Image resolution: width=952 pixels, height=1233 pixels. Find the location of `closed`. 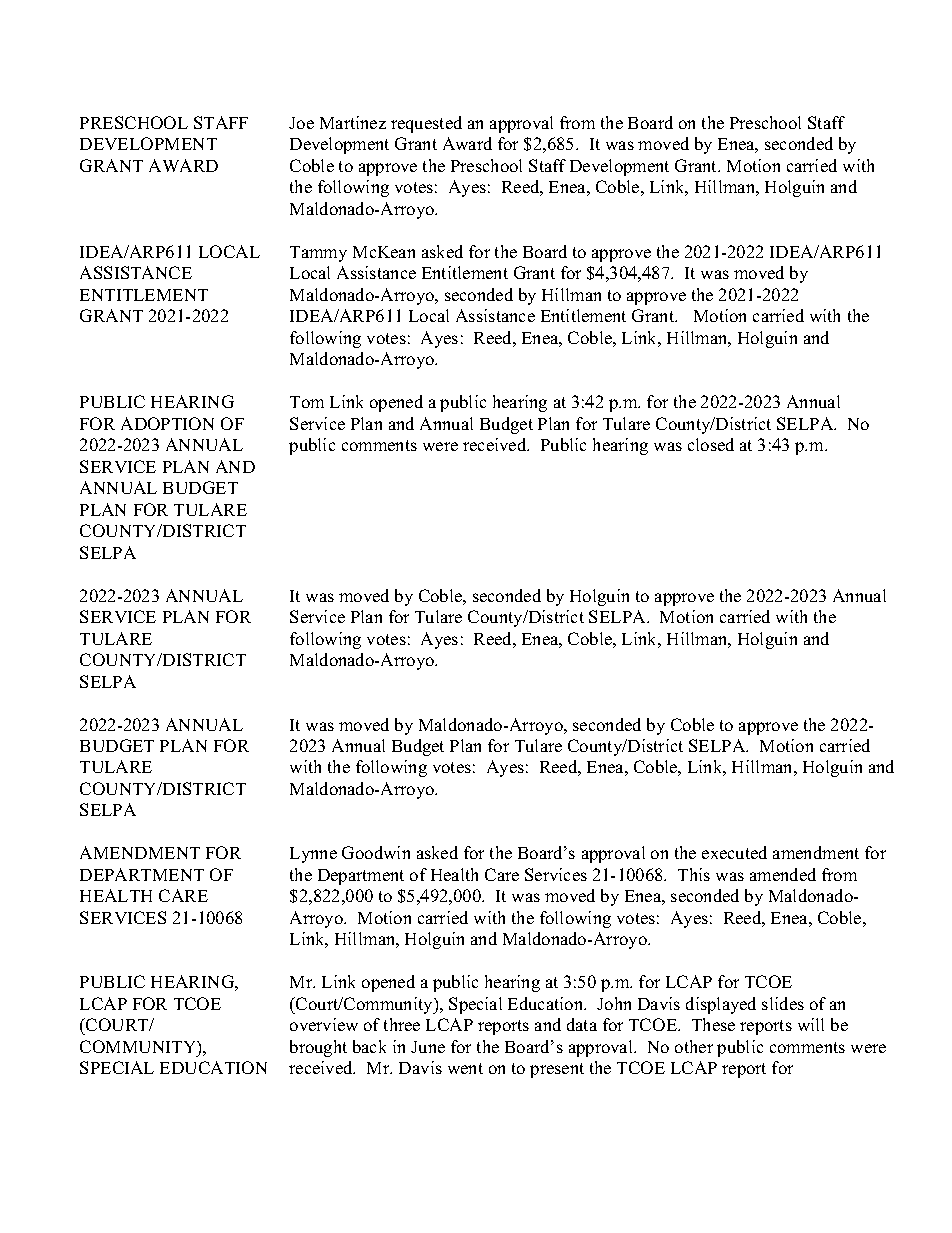

closed is located at coordinates (711, 444).
